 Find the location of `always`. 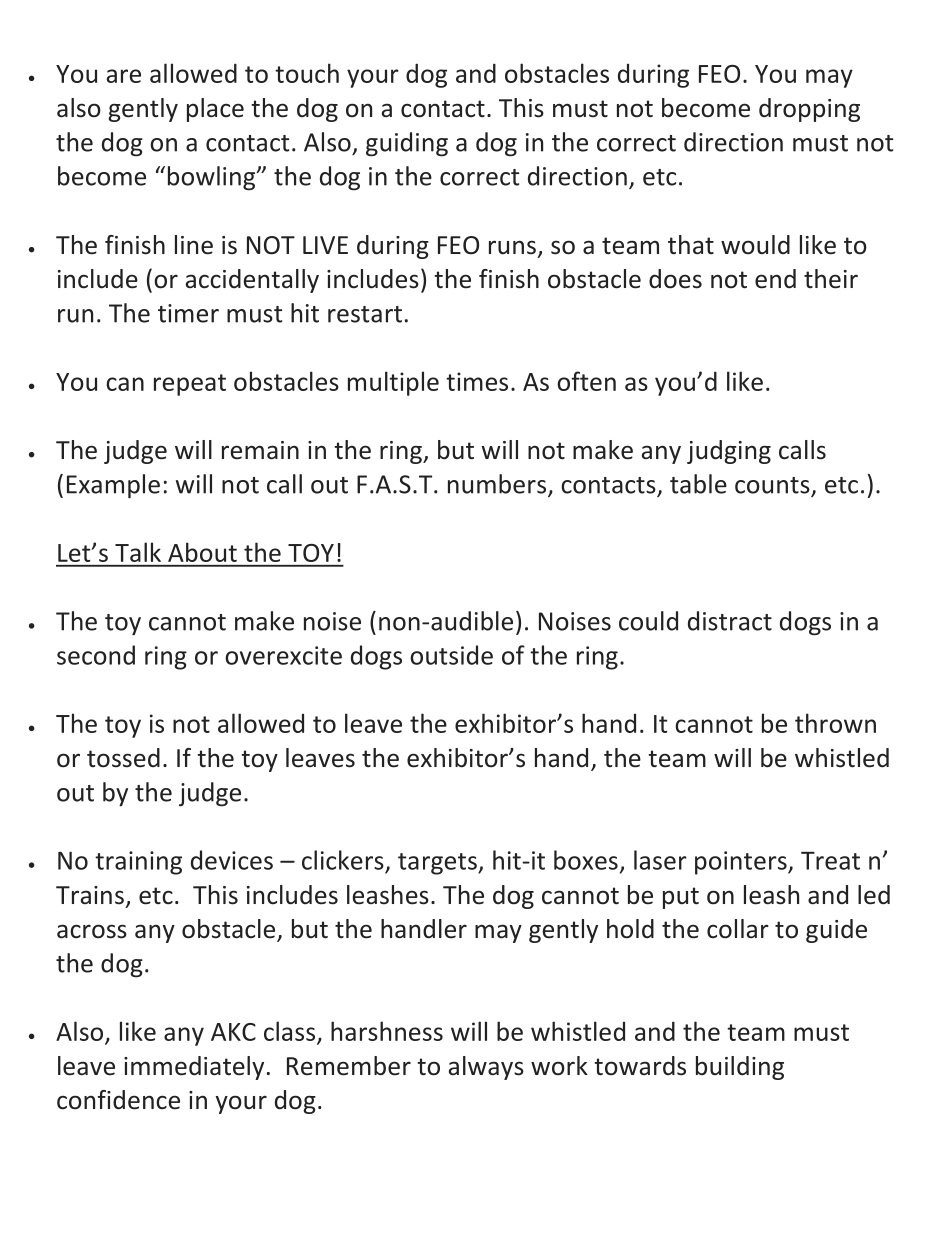

always is located at coordinates (486, 1068).
